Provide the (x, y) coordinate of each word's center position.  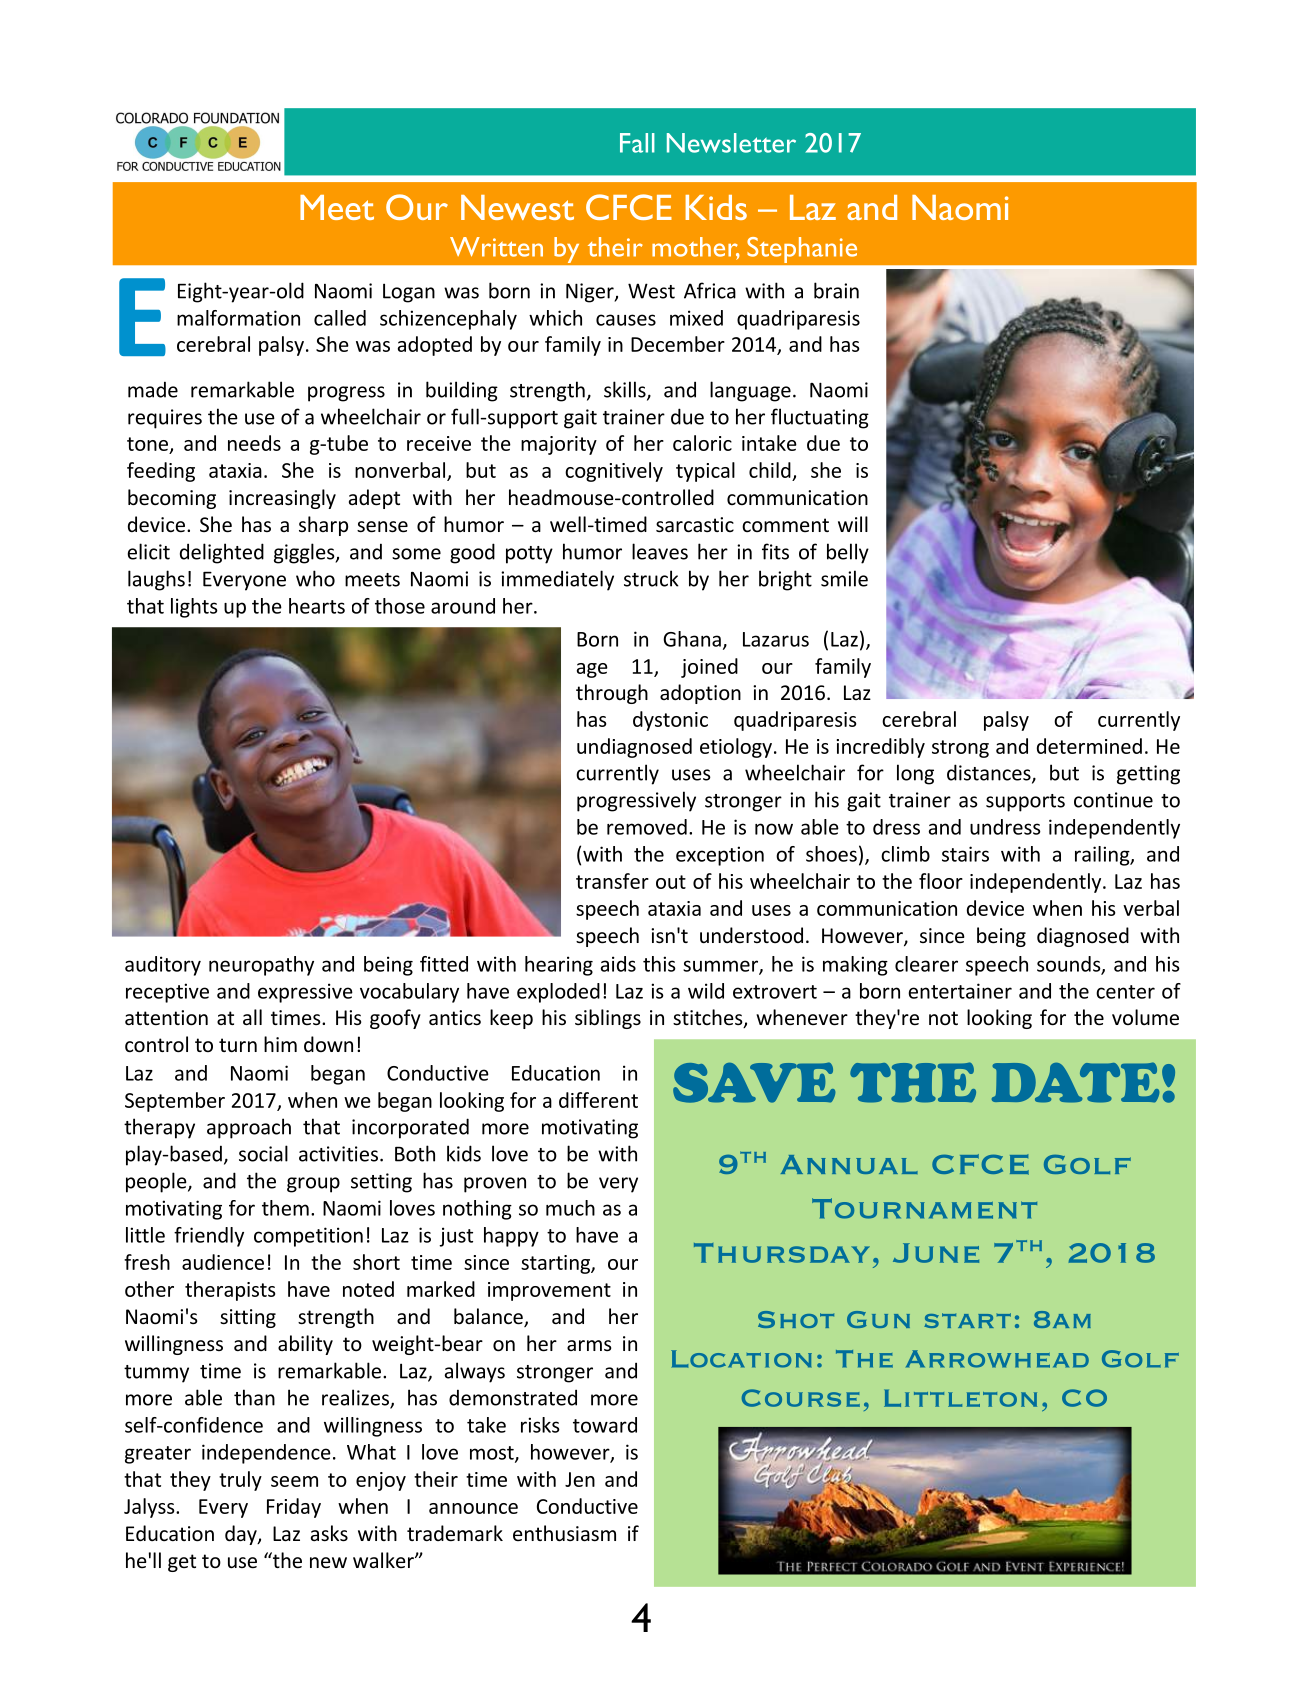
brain (836, 290)
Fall (637, 143)
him (280, 1044)
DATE (1075, 1082)
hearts (317, 606)
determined (1089, 746)
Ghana (692, 639)
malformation (238, 318)
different (598, 1100)
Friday (294, 1508)
